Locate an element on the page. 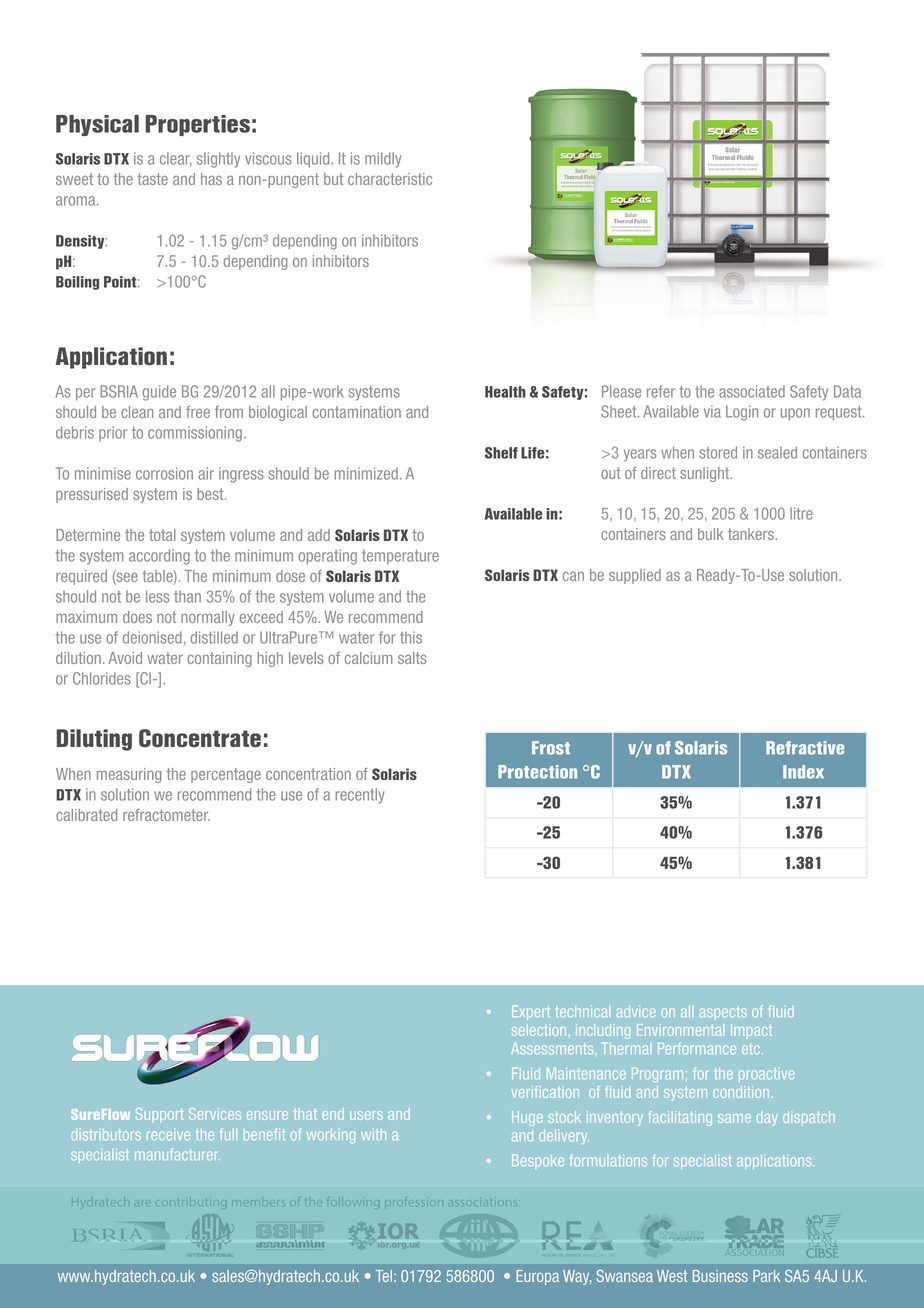 This document has width=924, height=1308. clear is located at coordinates (176, 159).
